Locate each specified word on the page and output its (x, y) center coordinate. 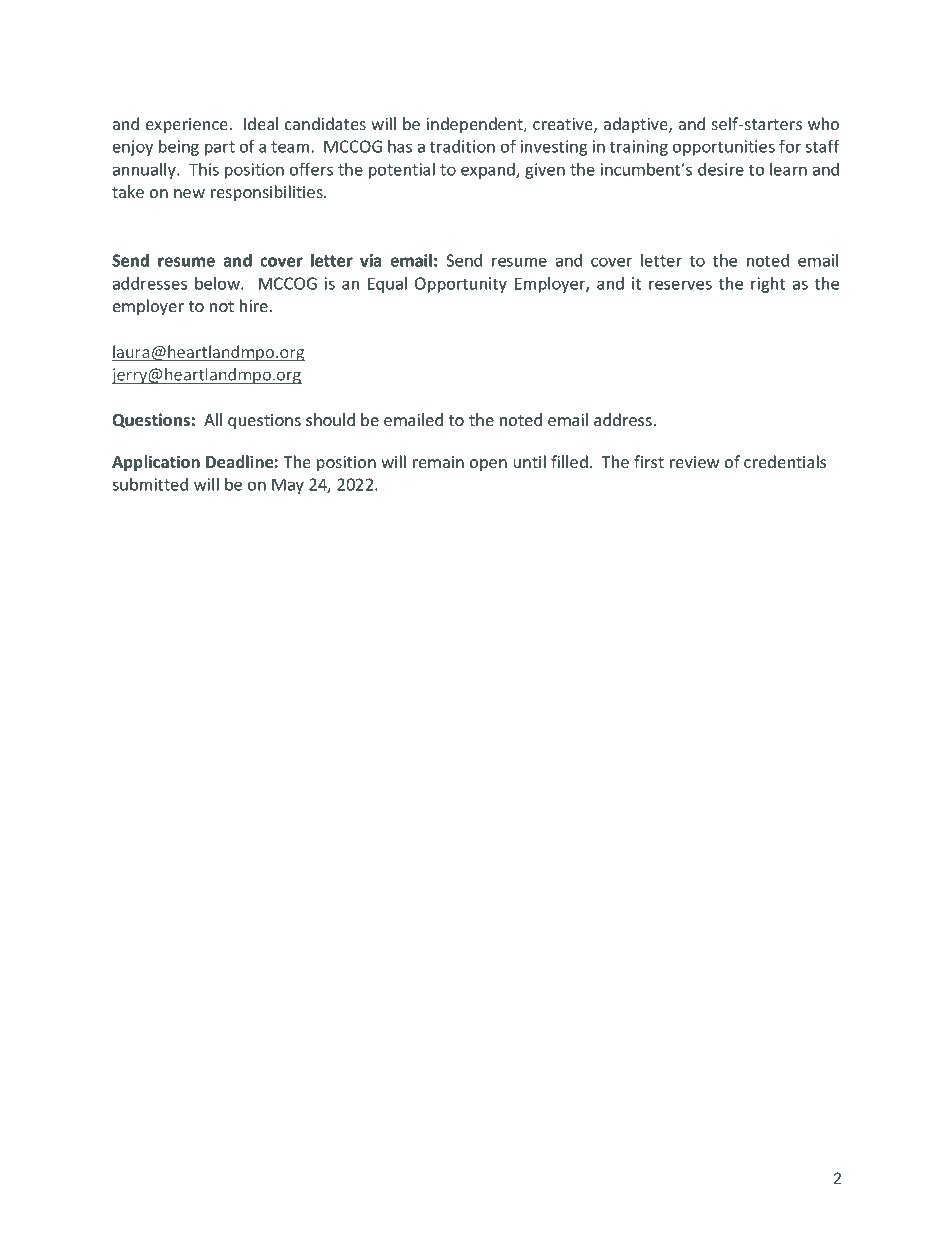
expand (489, 171)
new (189, 193)
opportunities (724, 148)
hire (254, 305)
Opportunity (461, 285)
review (695, 462)
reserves (680, 285)
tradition (462, 146)
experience (187, 126)
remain (438, 462)
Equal (387, 285)
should (330, 419)
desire (721, 169)
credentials (785, 461)
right (768, 285)
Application (156, 463)
